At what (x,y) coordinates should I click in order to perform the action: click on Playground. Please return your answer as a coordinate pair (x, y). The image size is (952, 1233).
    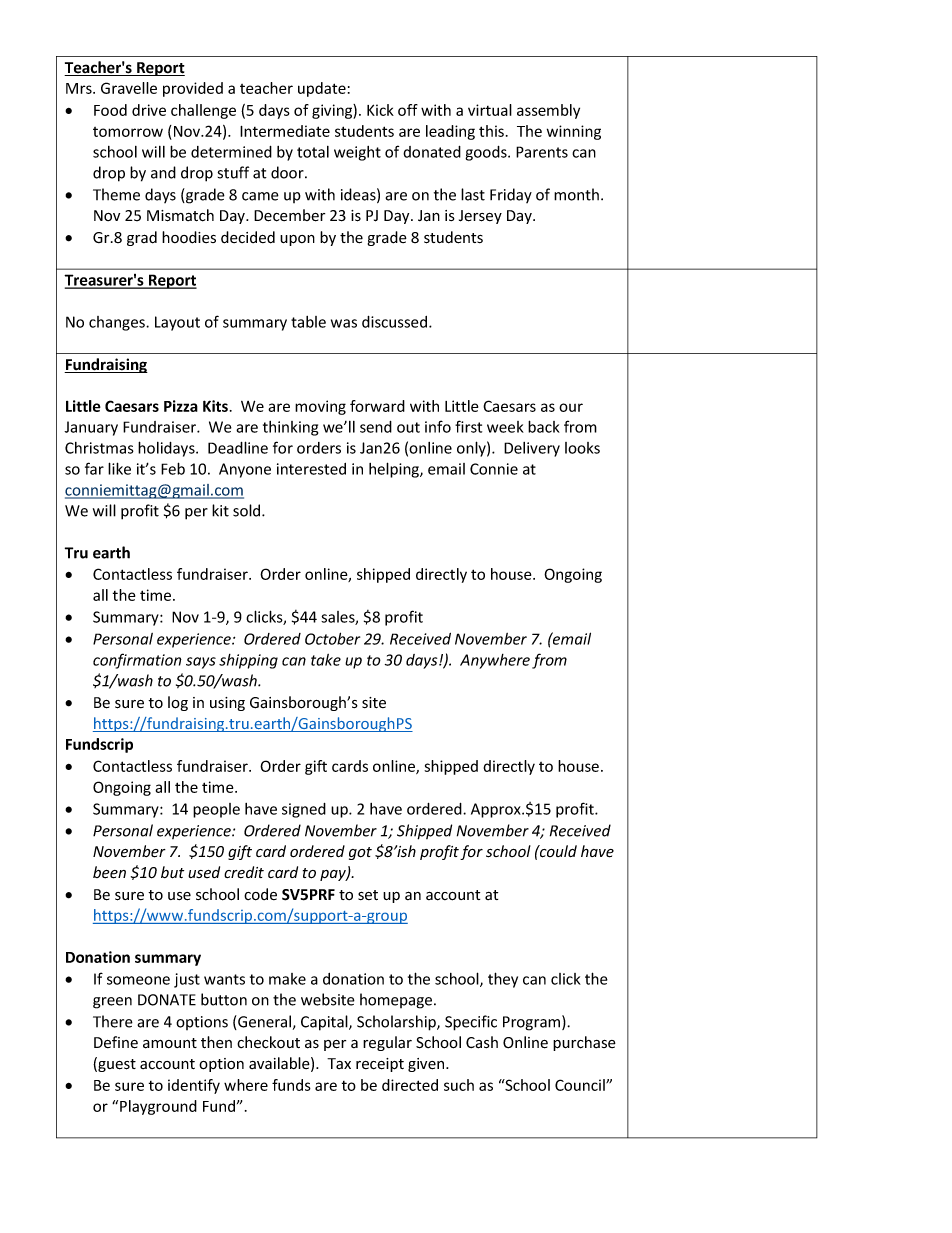
    Looking at the image, I should click on (158, 1107).
